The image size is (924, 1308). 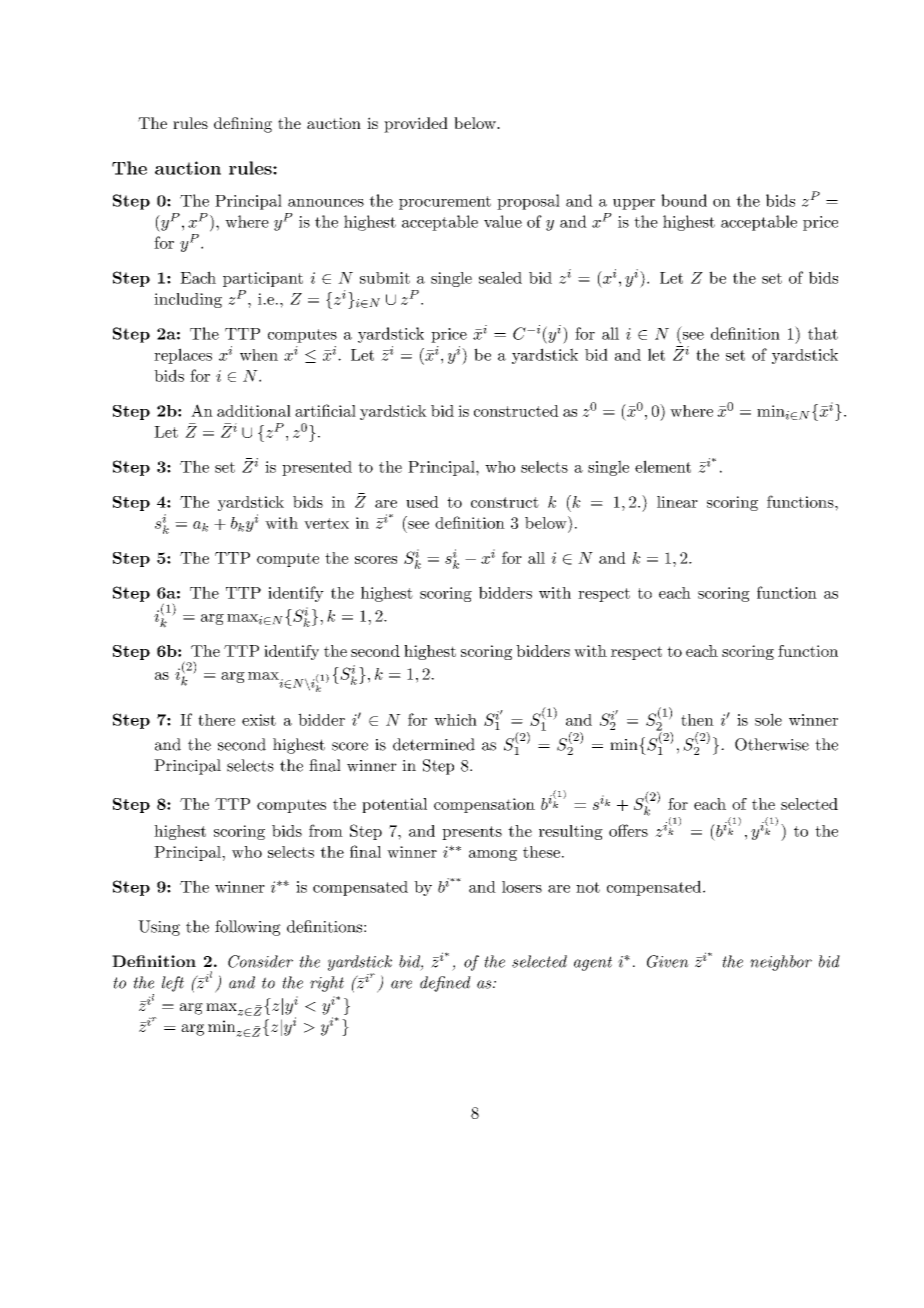 What do you see at coordinates (772, 744) in the image?
I see `Otherwise` at bounding box center [772, 744].
